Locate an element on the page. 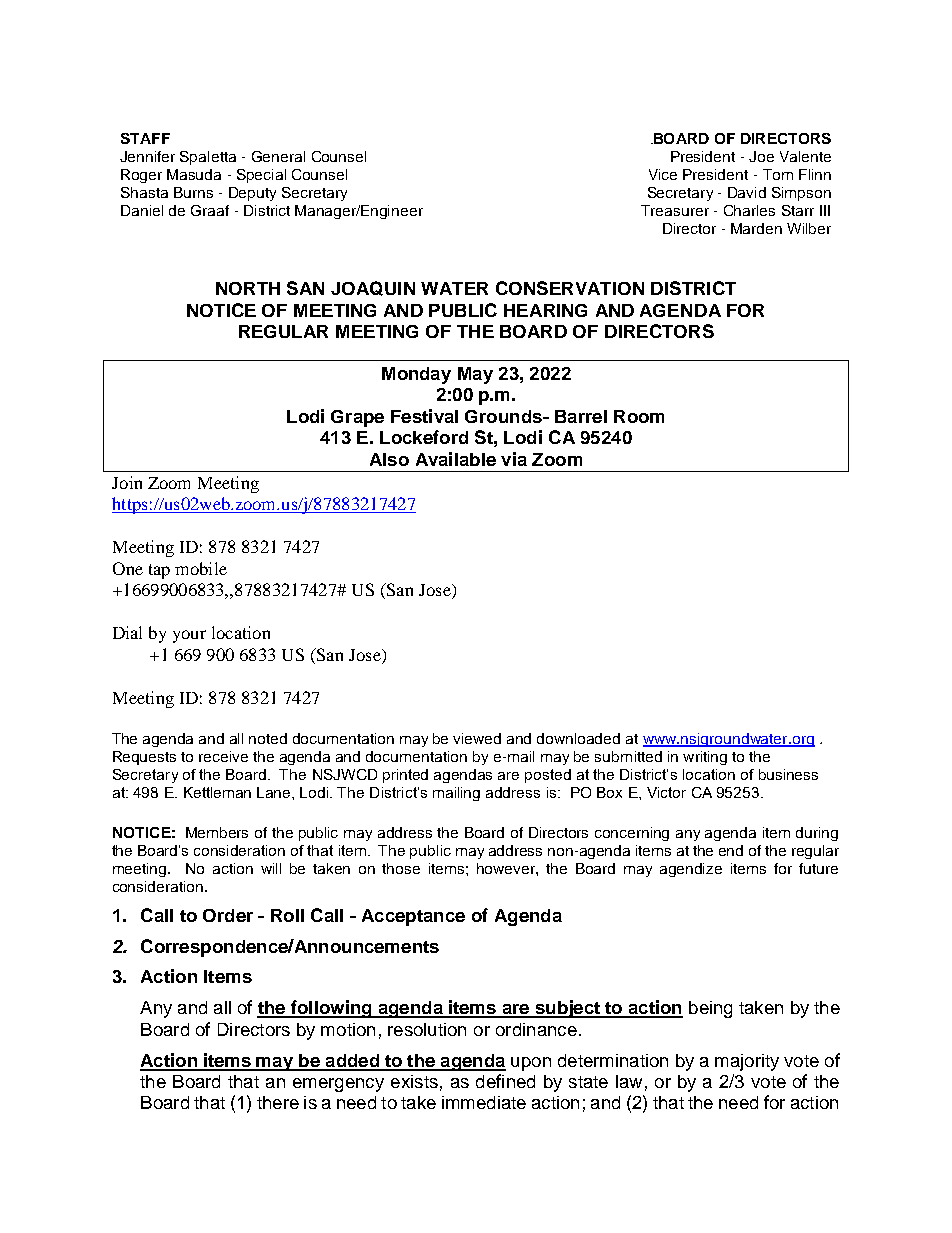  Masuda is located at coordinates (194, 174).
